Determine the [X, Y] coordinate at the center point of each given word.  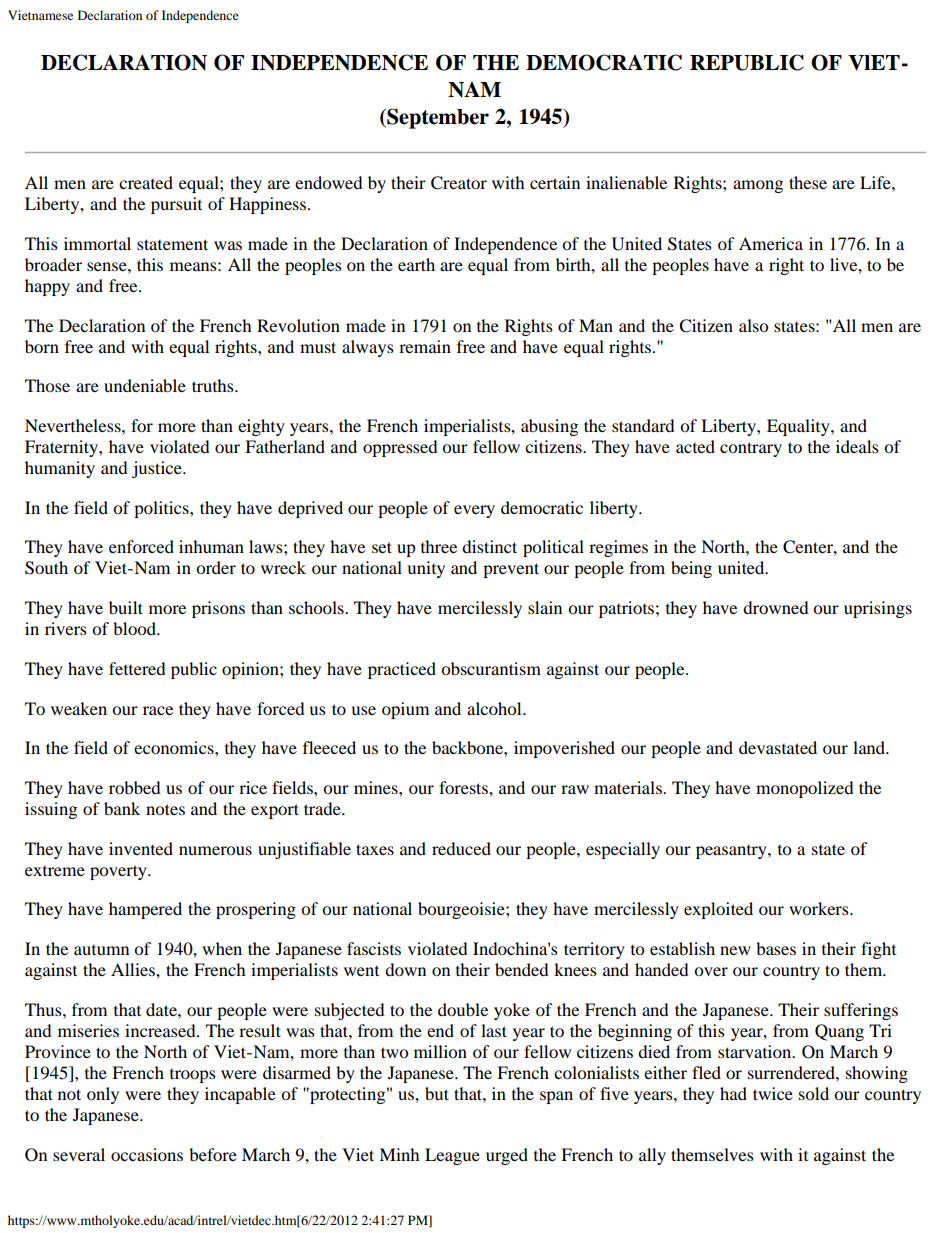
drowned [776, 607]
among [758, 186]
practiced [402, 670]
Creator [459, 183]
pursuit [176, 205]
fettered [137, 668]
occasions [147, 1154]
